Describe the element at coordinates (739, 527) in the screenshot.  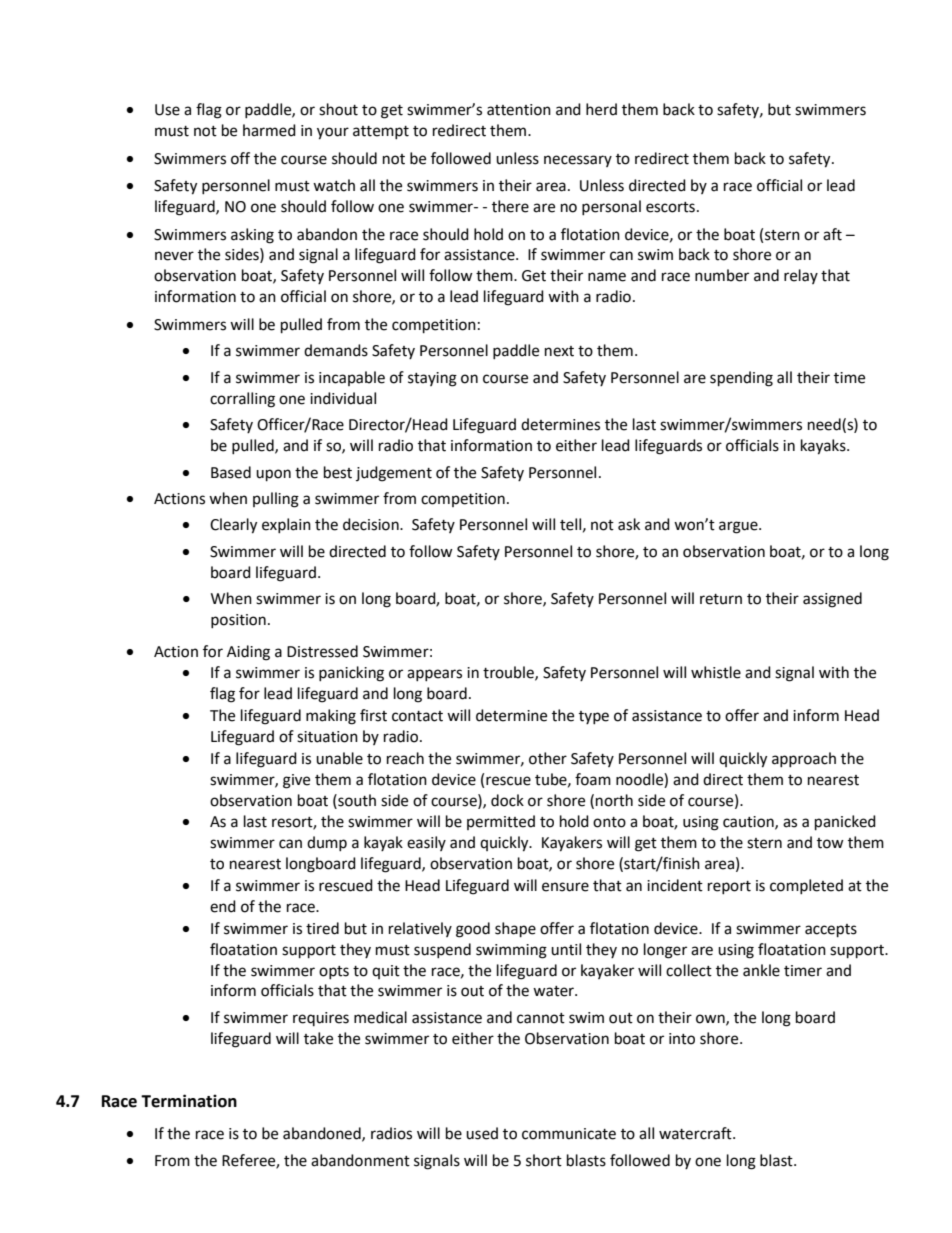
I see `argue` at that location.
